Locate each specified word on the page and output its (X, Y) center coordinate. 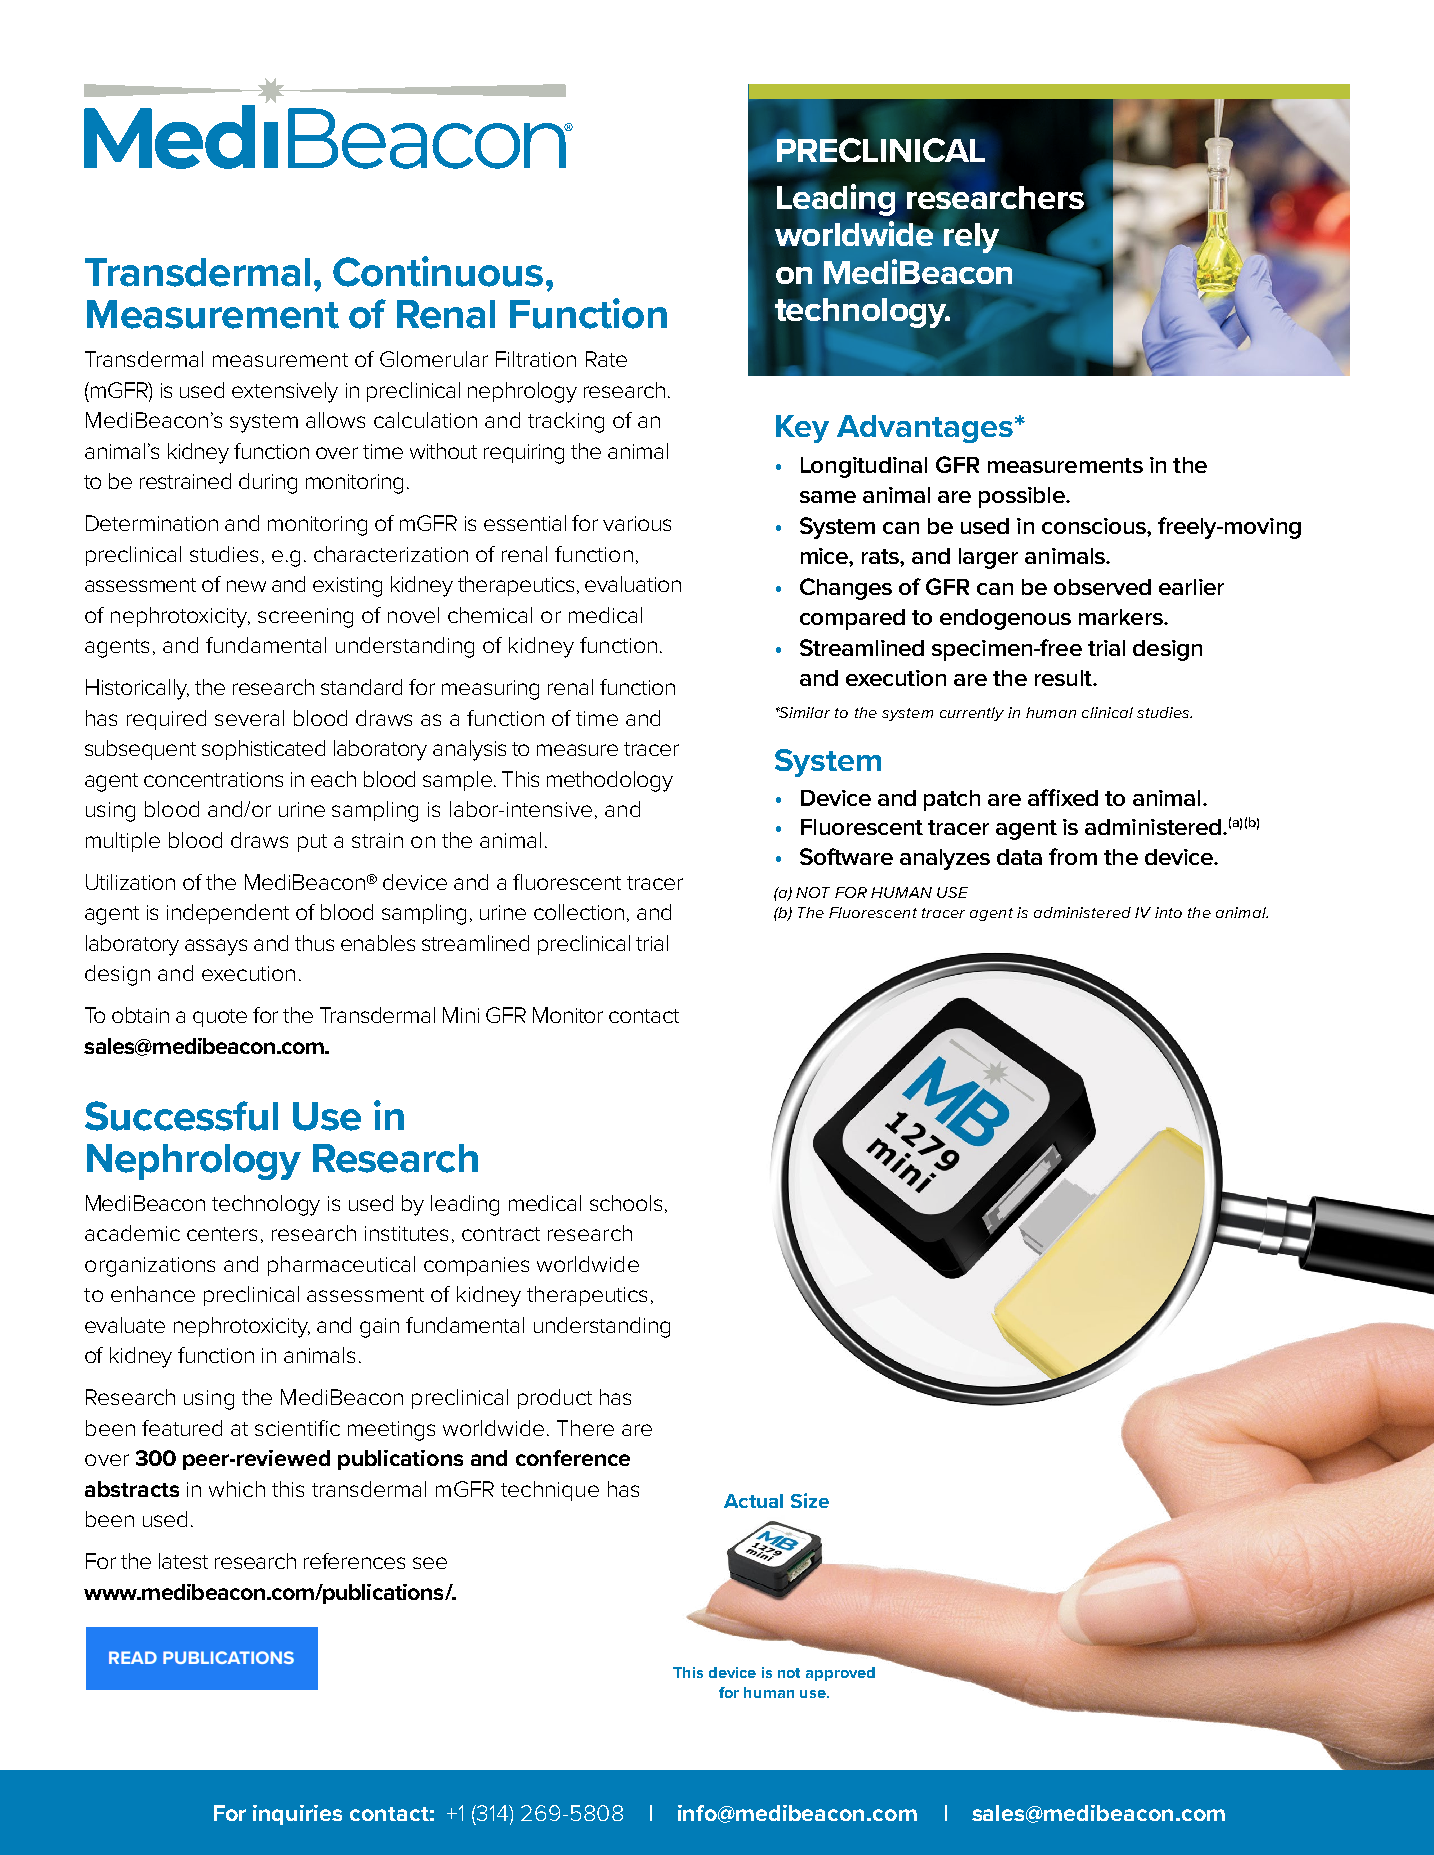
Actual (753, 1501)
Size (810, 1500)
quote (220, 1018)
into (1168, 912)
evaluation (633, 584)
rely (973, 236)
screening (305, 618)
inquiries (297, 1815)
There (585, 1428)
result (1064, 678)
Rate (606, 359)
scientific (297, 1428)
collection (579, 912)
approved (840, 1674)
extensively (285, 392)
